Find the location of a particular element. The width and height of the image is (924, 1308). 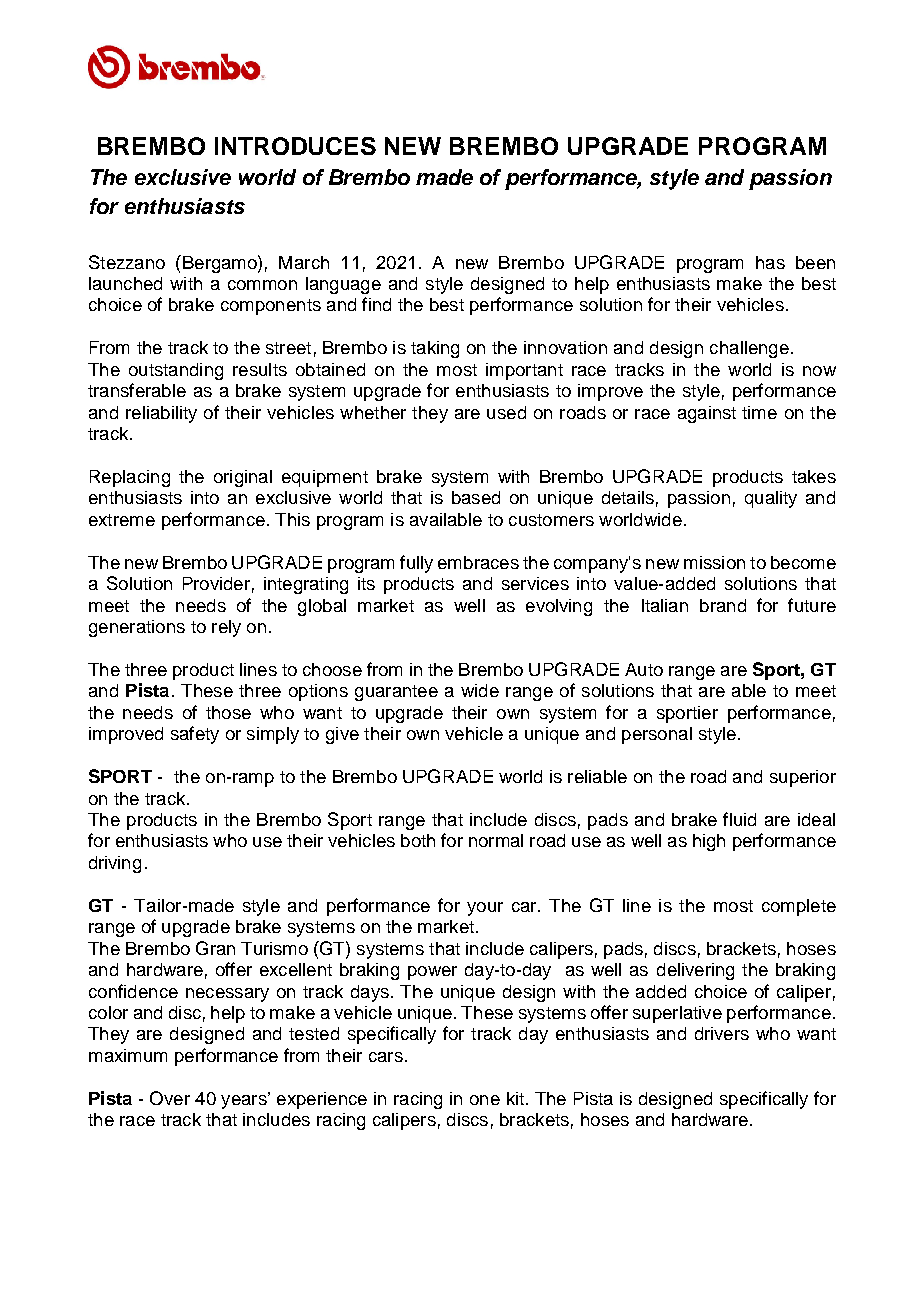

kit is located at coordinates (515, 1098).
